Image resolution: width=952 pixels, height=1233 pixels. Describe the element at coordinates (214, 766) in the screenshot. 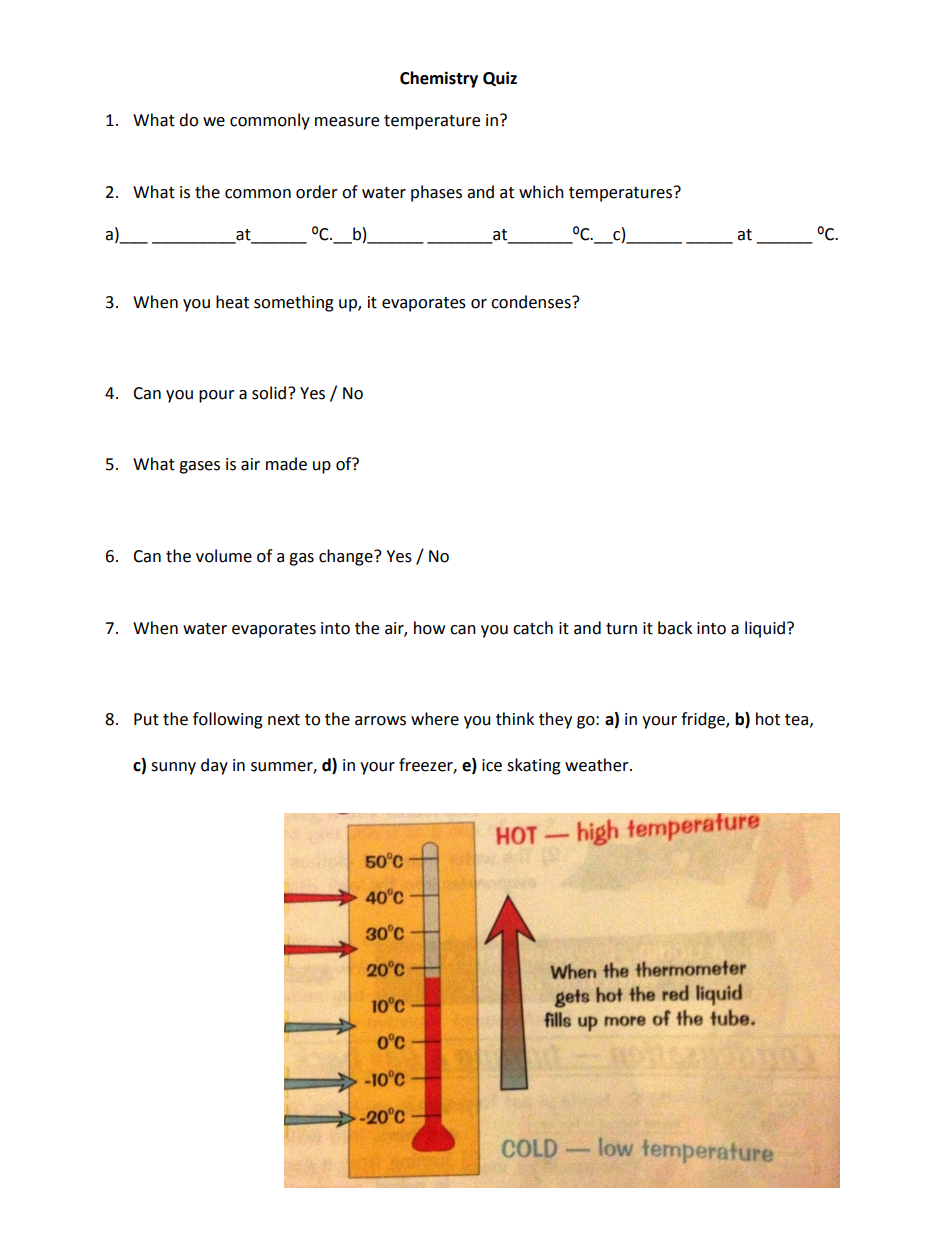

I see `day` at that location.
